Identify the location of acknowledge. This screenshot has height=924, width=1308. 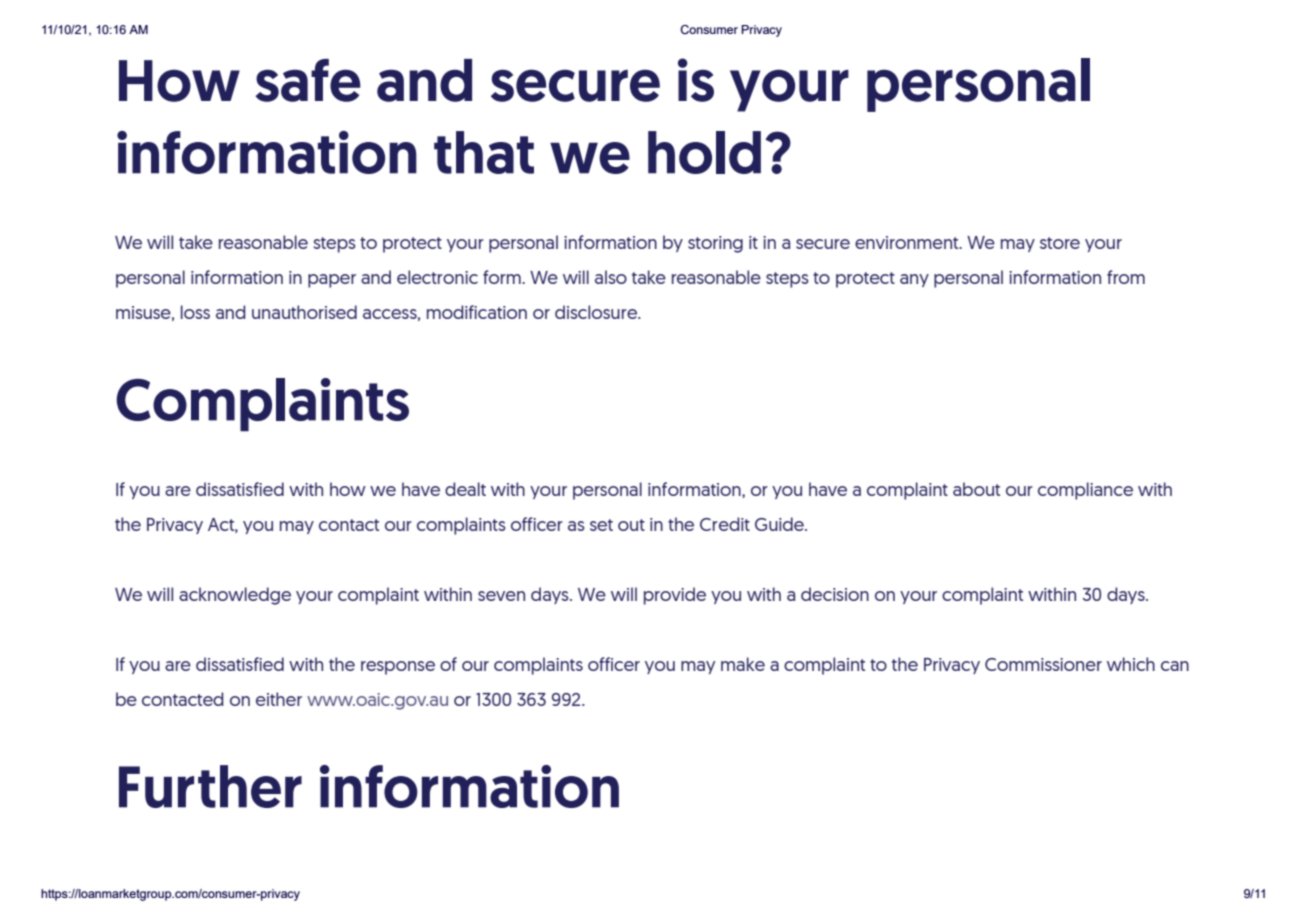
(235, 596).
